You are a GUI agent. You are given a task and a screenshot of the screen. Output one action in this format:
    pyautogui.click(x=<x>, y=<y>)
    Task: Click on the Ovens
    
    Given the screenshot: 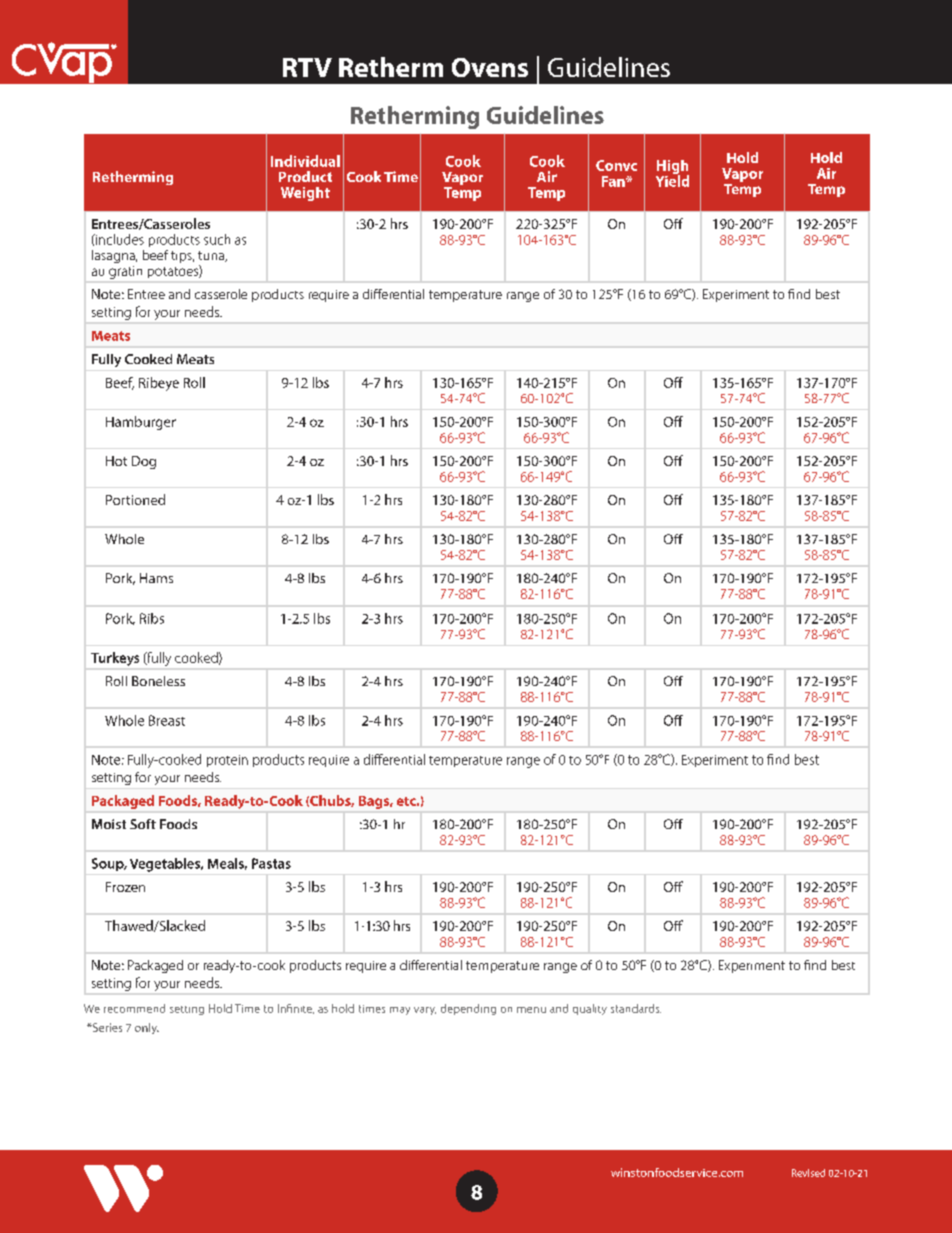 What is the action you would take?
    pyautogui.click(x=490, y=67)
